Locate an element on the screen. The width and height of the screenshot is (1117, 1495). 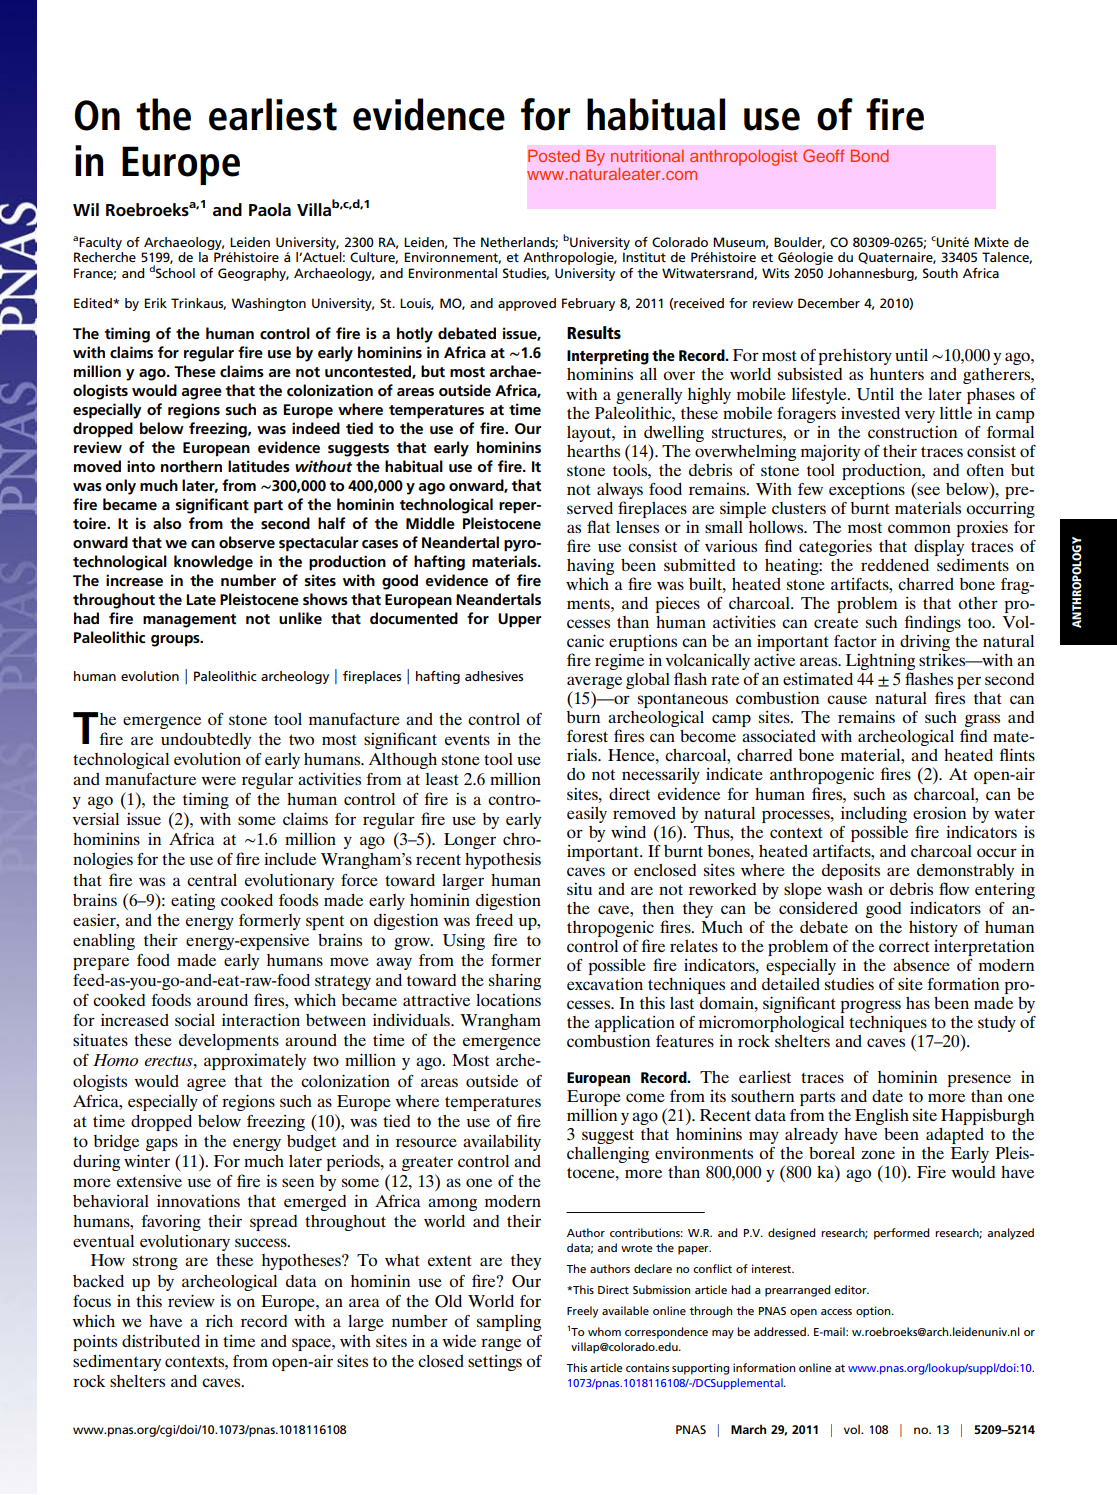
management is located at coordinates (189, 621).
